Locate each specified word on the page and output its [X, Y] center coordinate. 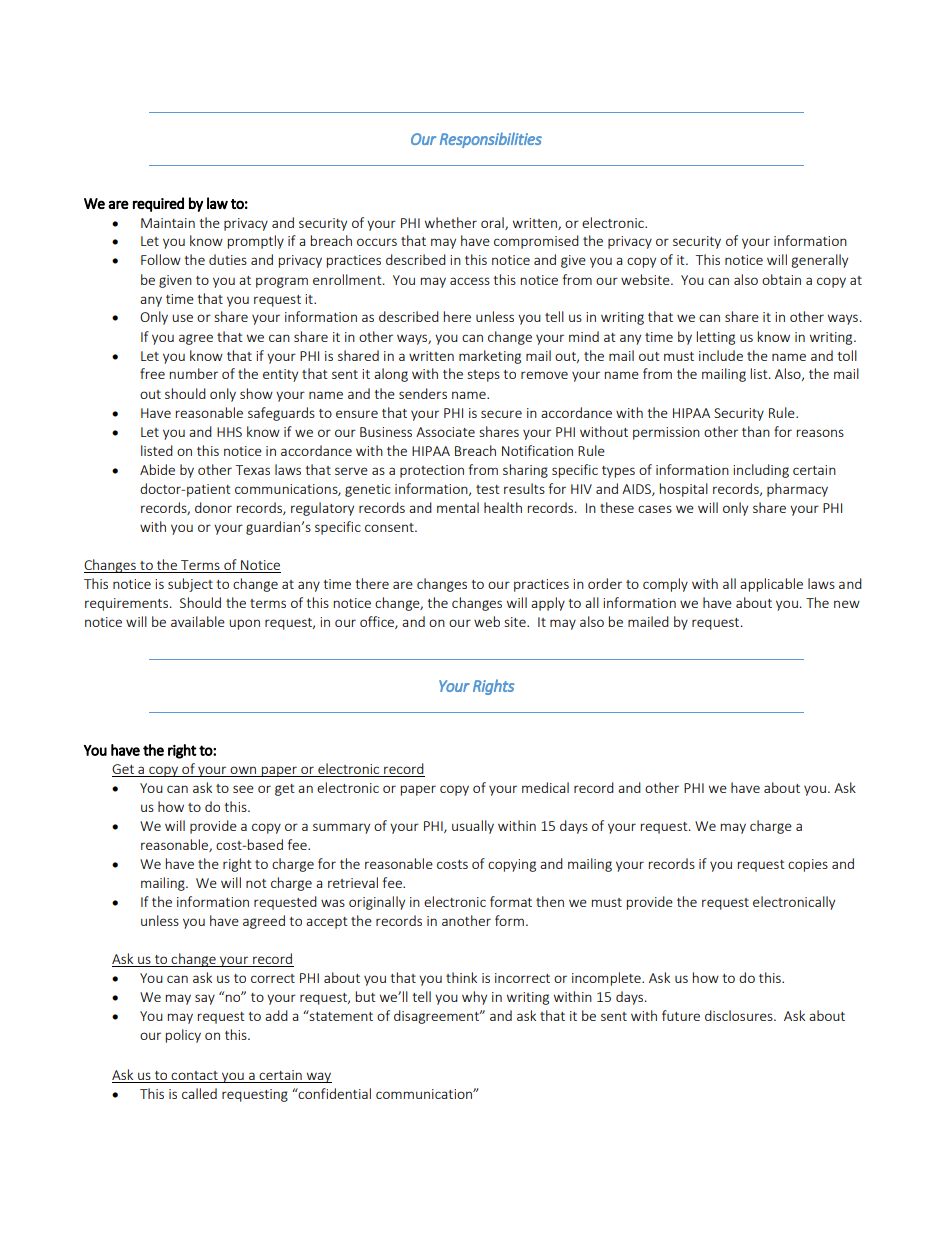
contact [195, 1077]
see [243, 789]
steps [483, 376]
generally [819, 261]
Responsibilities [491, 140]
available [198, 621]
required [158, 204]
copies [808, 865]
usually [473, 827]
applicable [771, 585]
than [756, 431]
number [194, 373]
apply [548, 604]
